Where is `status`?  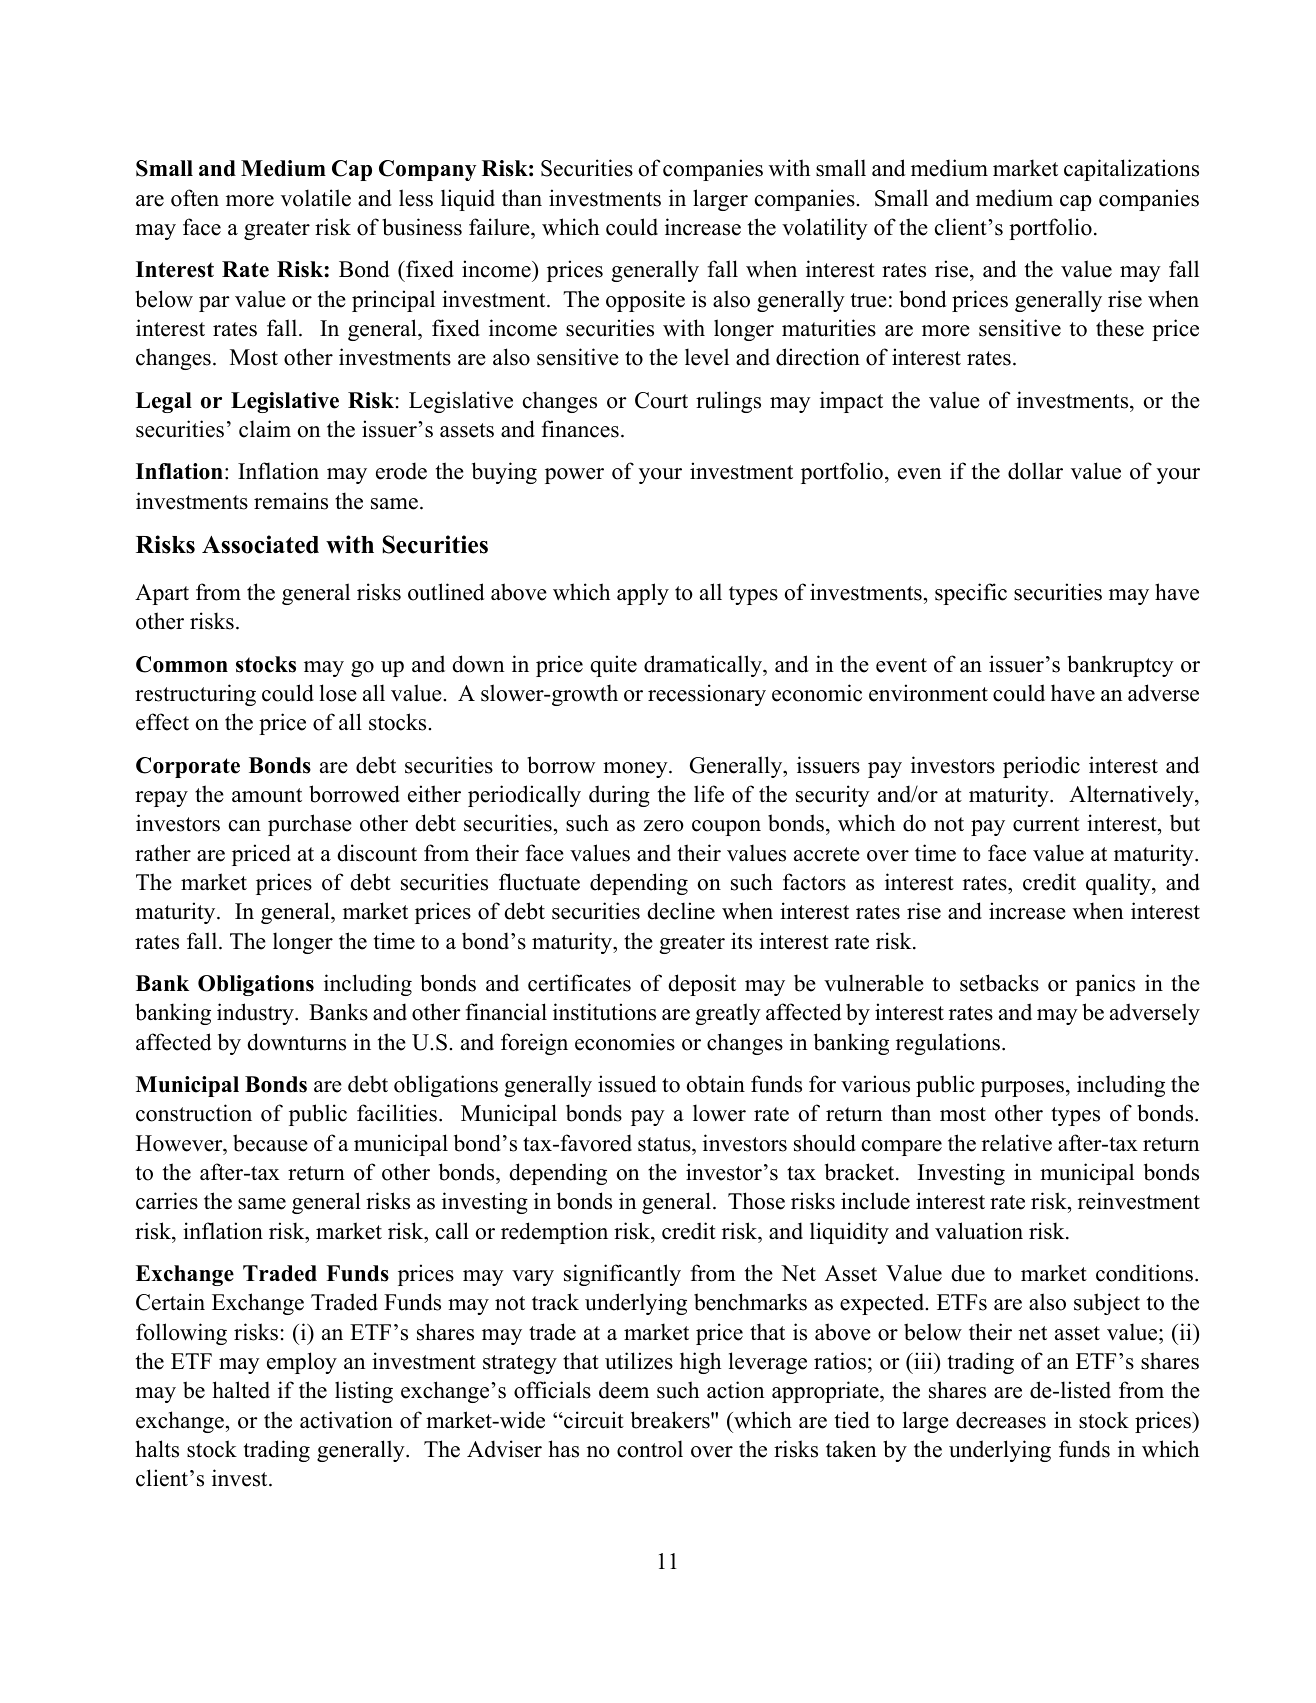 status is located at coordinates (665, 1144).
